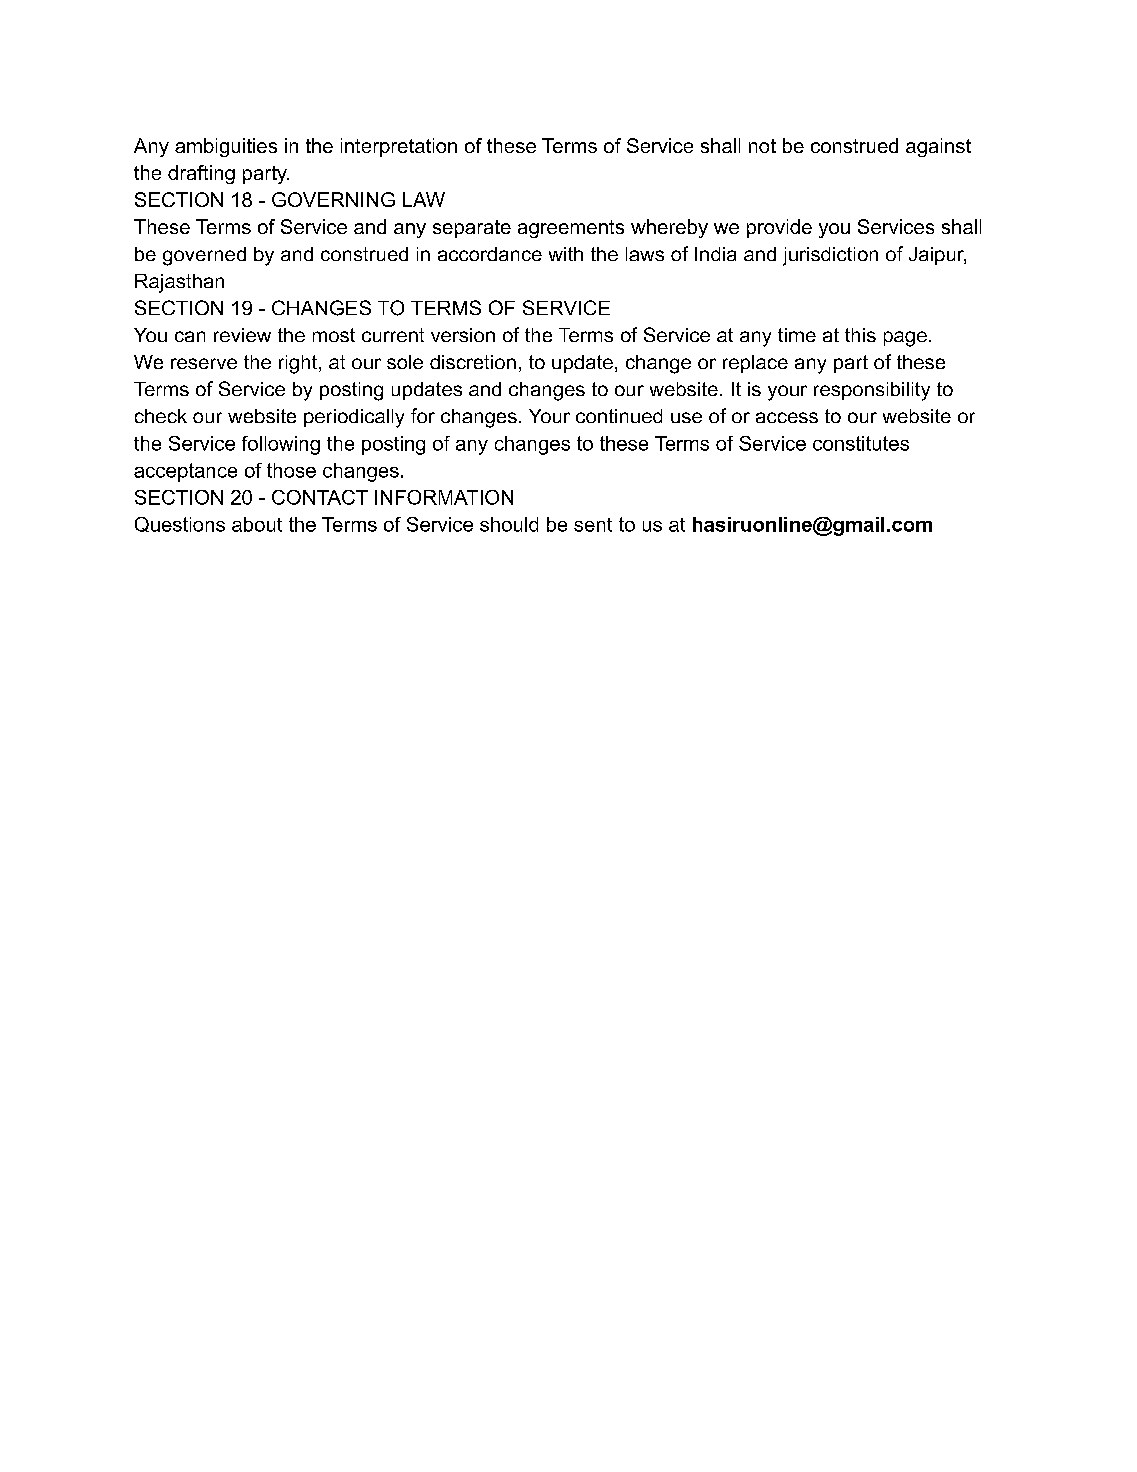 This image has width=1137, height=1472. Describe the element at coordinates (509, 524) in the image. I see `should` at that location.
